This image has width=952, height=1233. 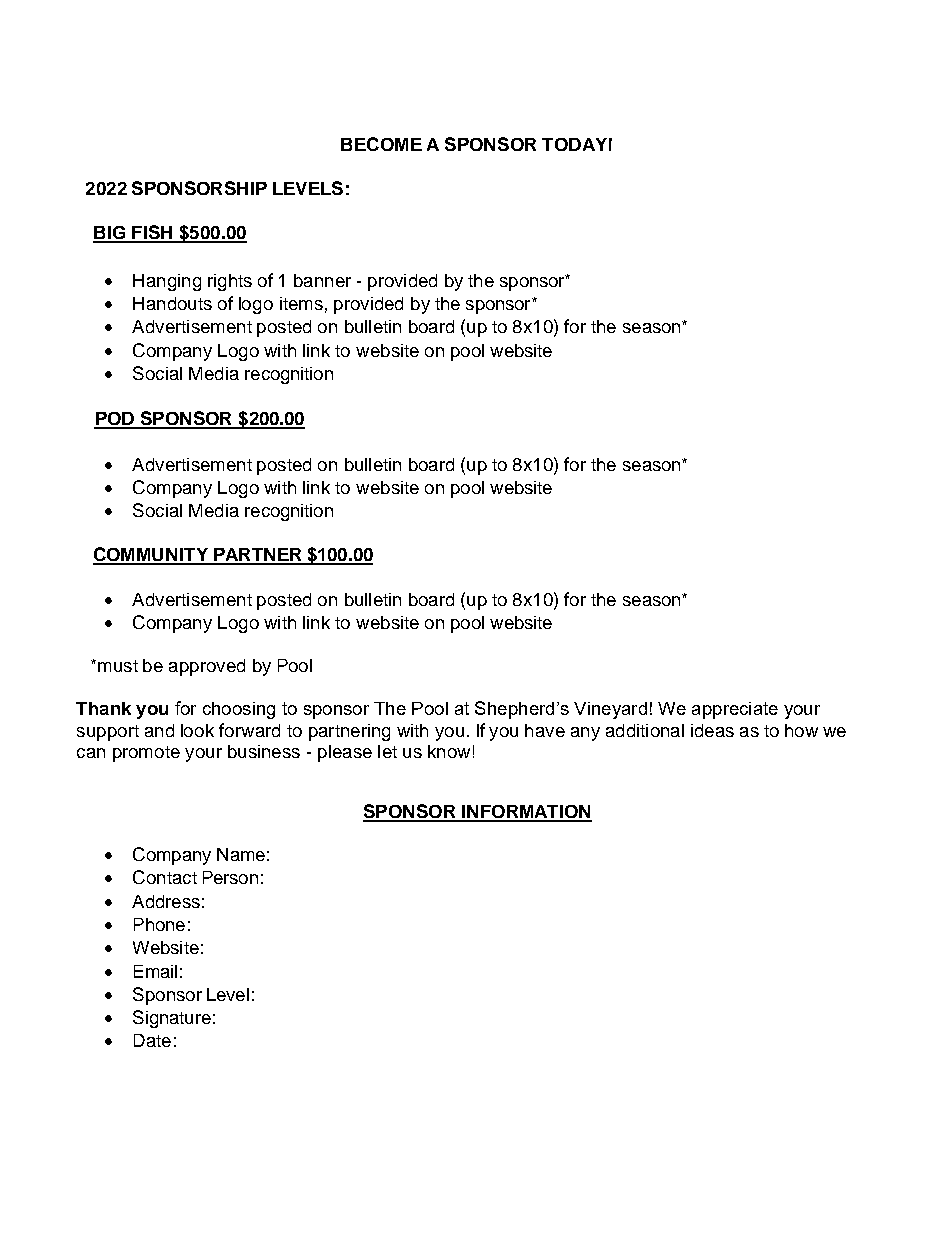 I want to click on POD, so click(x=115, y=420).
